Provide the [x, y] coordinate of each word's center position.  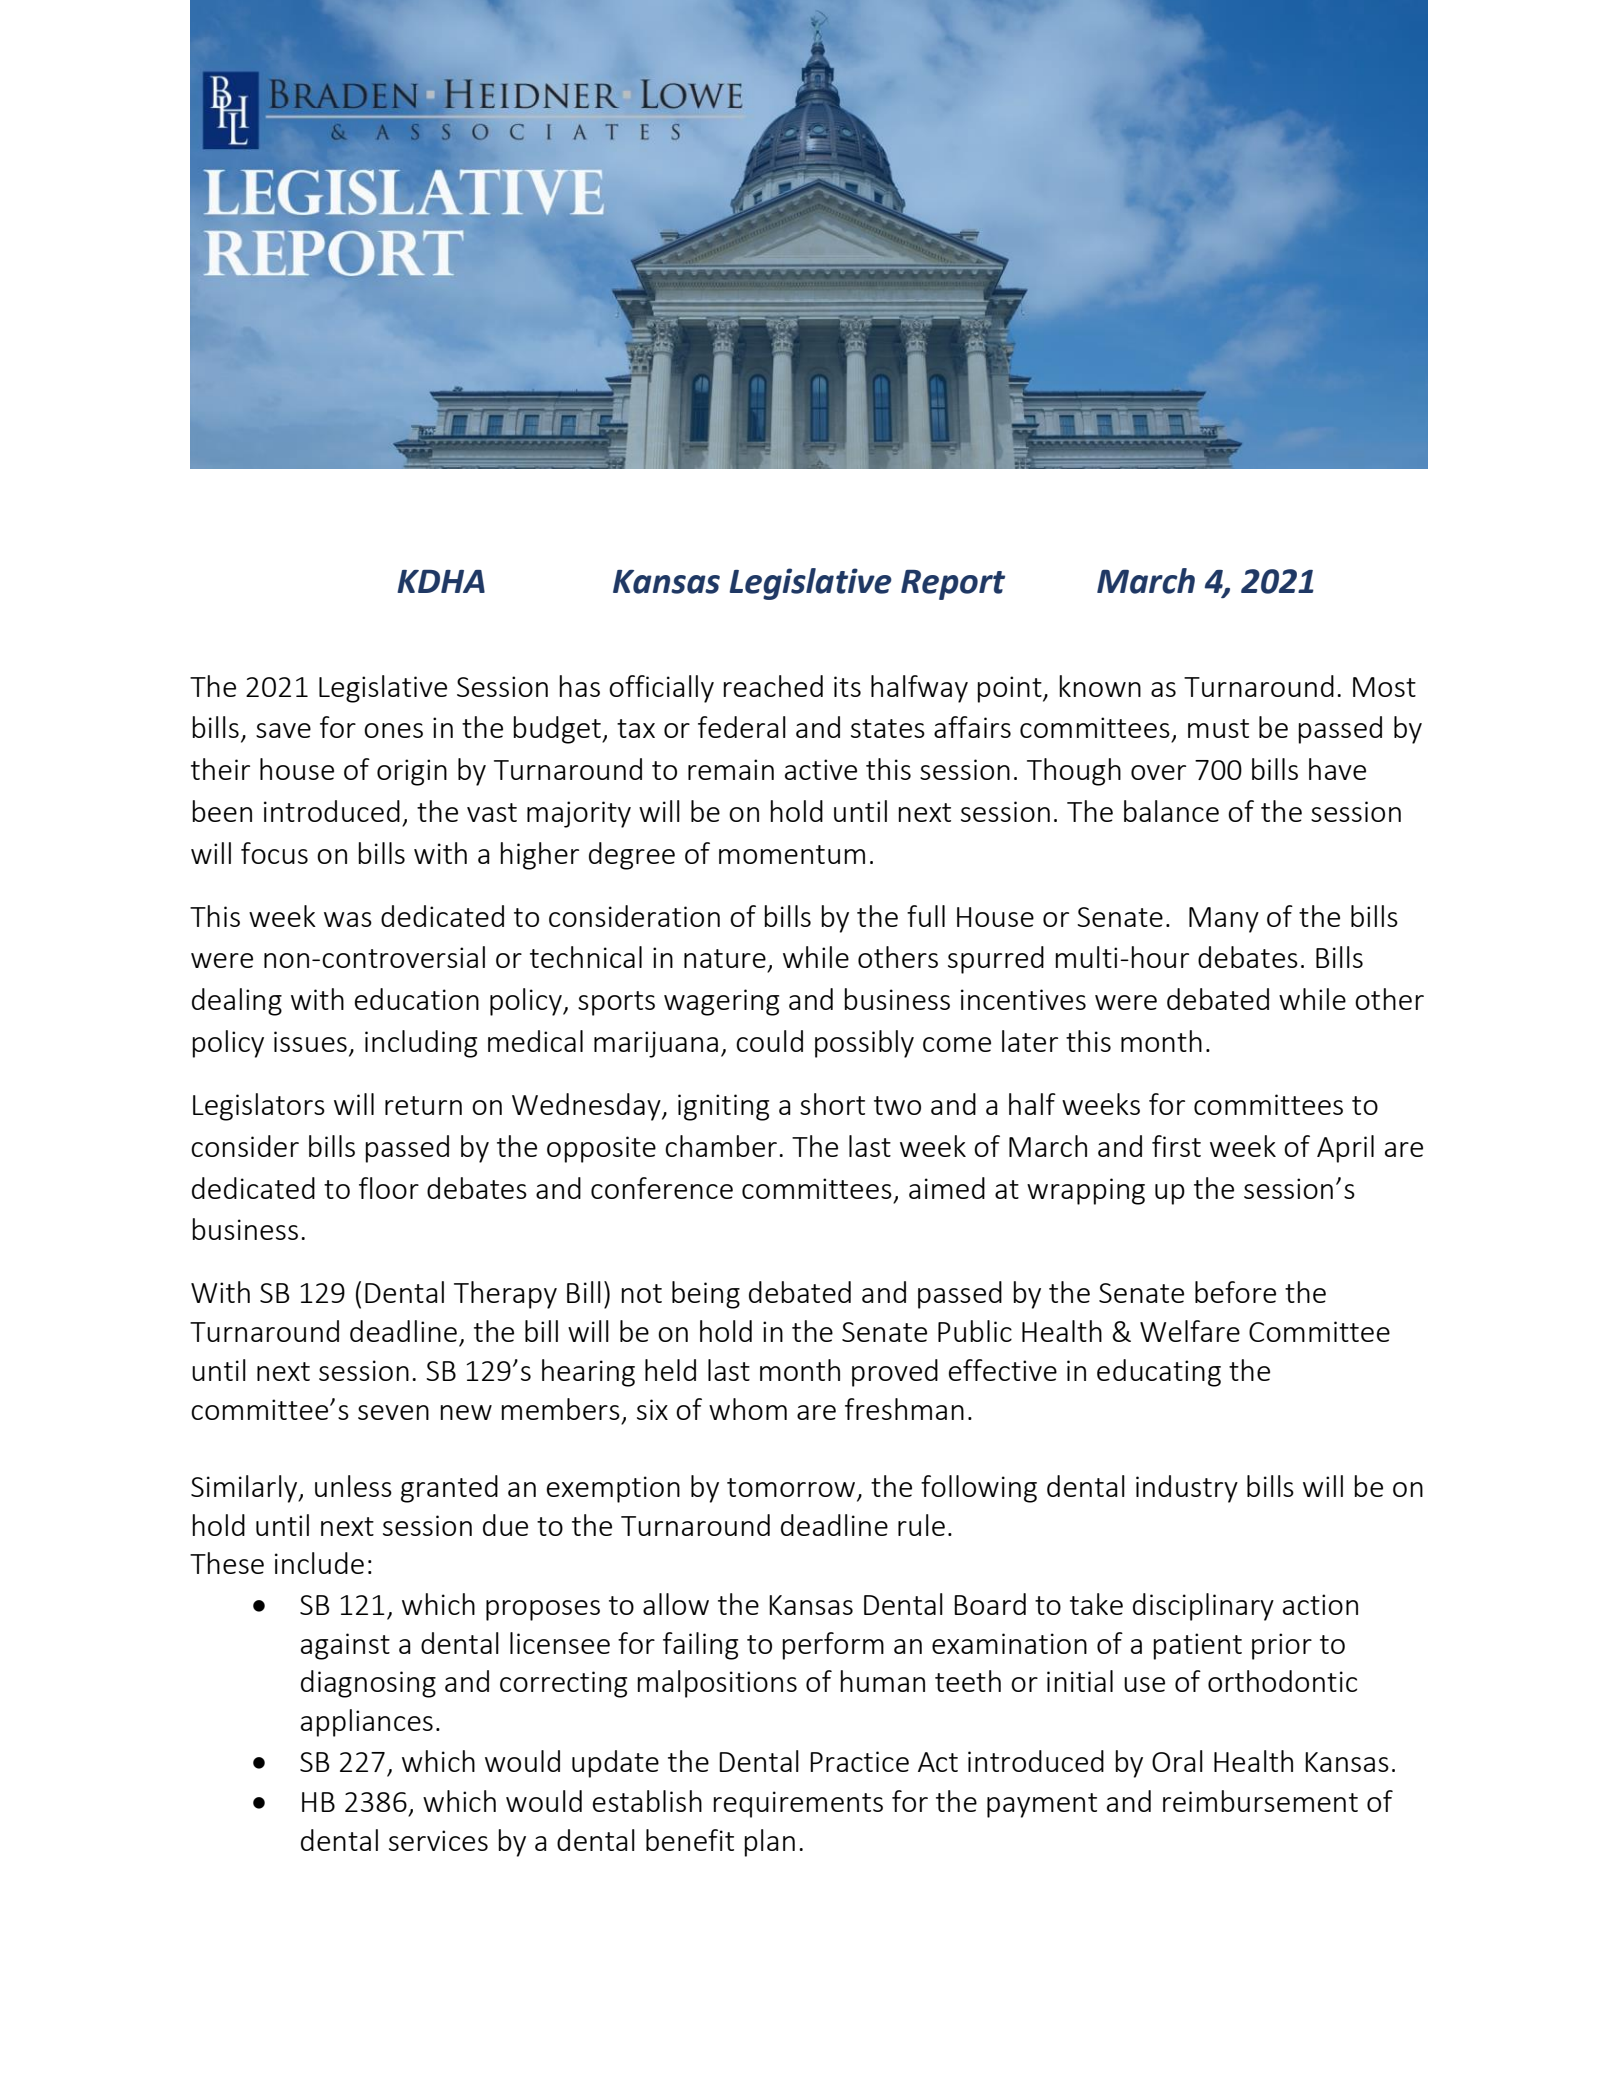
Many [1224, 920]
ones [393, 730]
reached [773, 686]
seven [393, 1412]
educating [1159, 1373]
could [769, 1041]
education [417, 999]
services [438, 1840]
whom [748, 1409]
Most [1384, 687]
